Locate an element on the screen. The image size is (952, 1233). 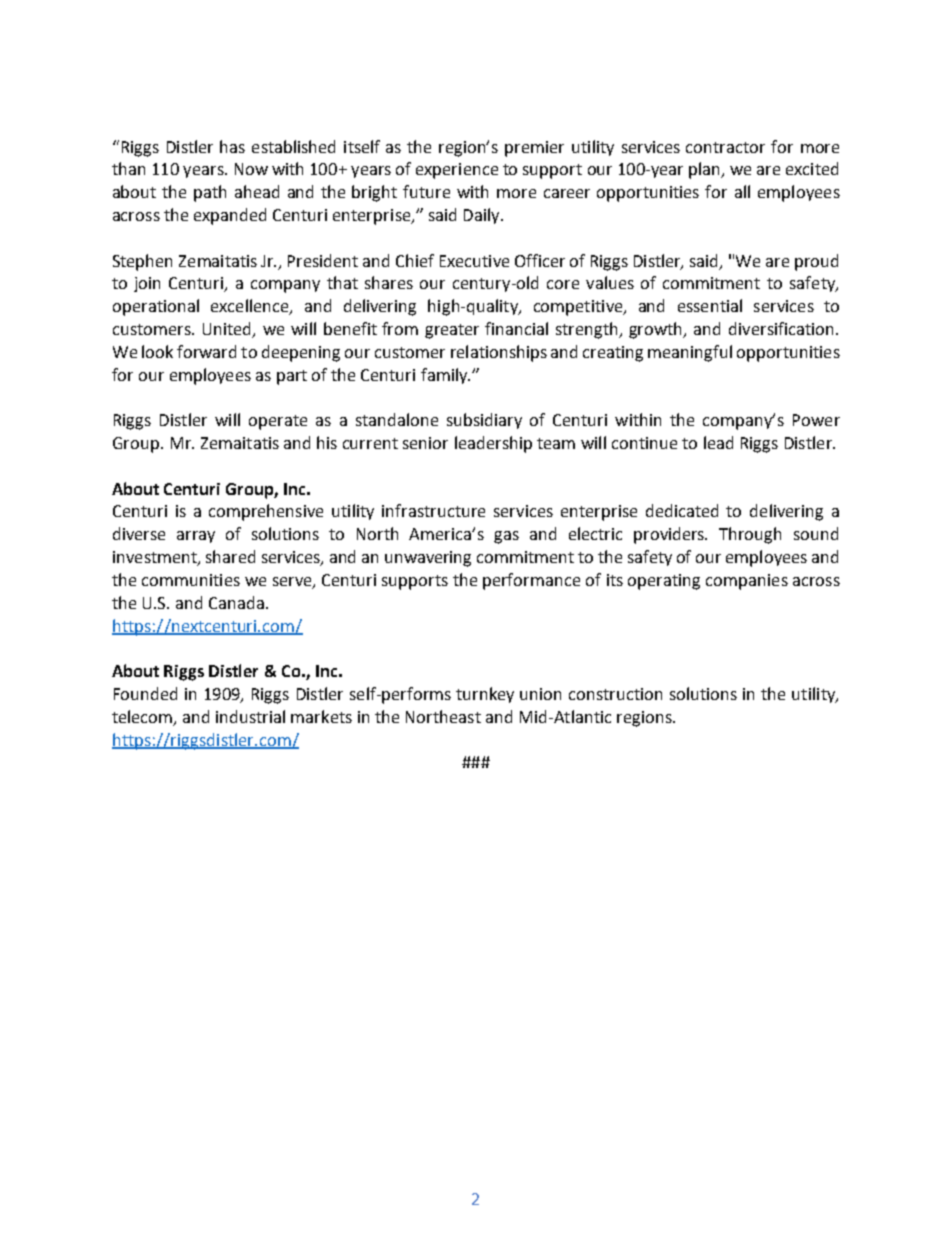
industrial is located at coordinates (250, 716).
